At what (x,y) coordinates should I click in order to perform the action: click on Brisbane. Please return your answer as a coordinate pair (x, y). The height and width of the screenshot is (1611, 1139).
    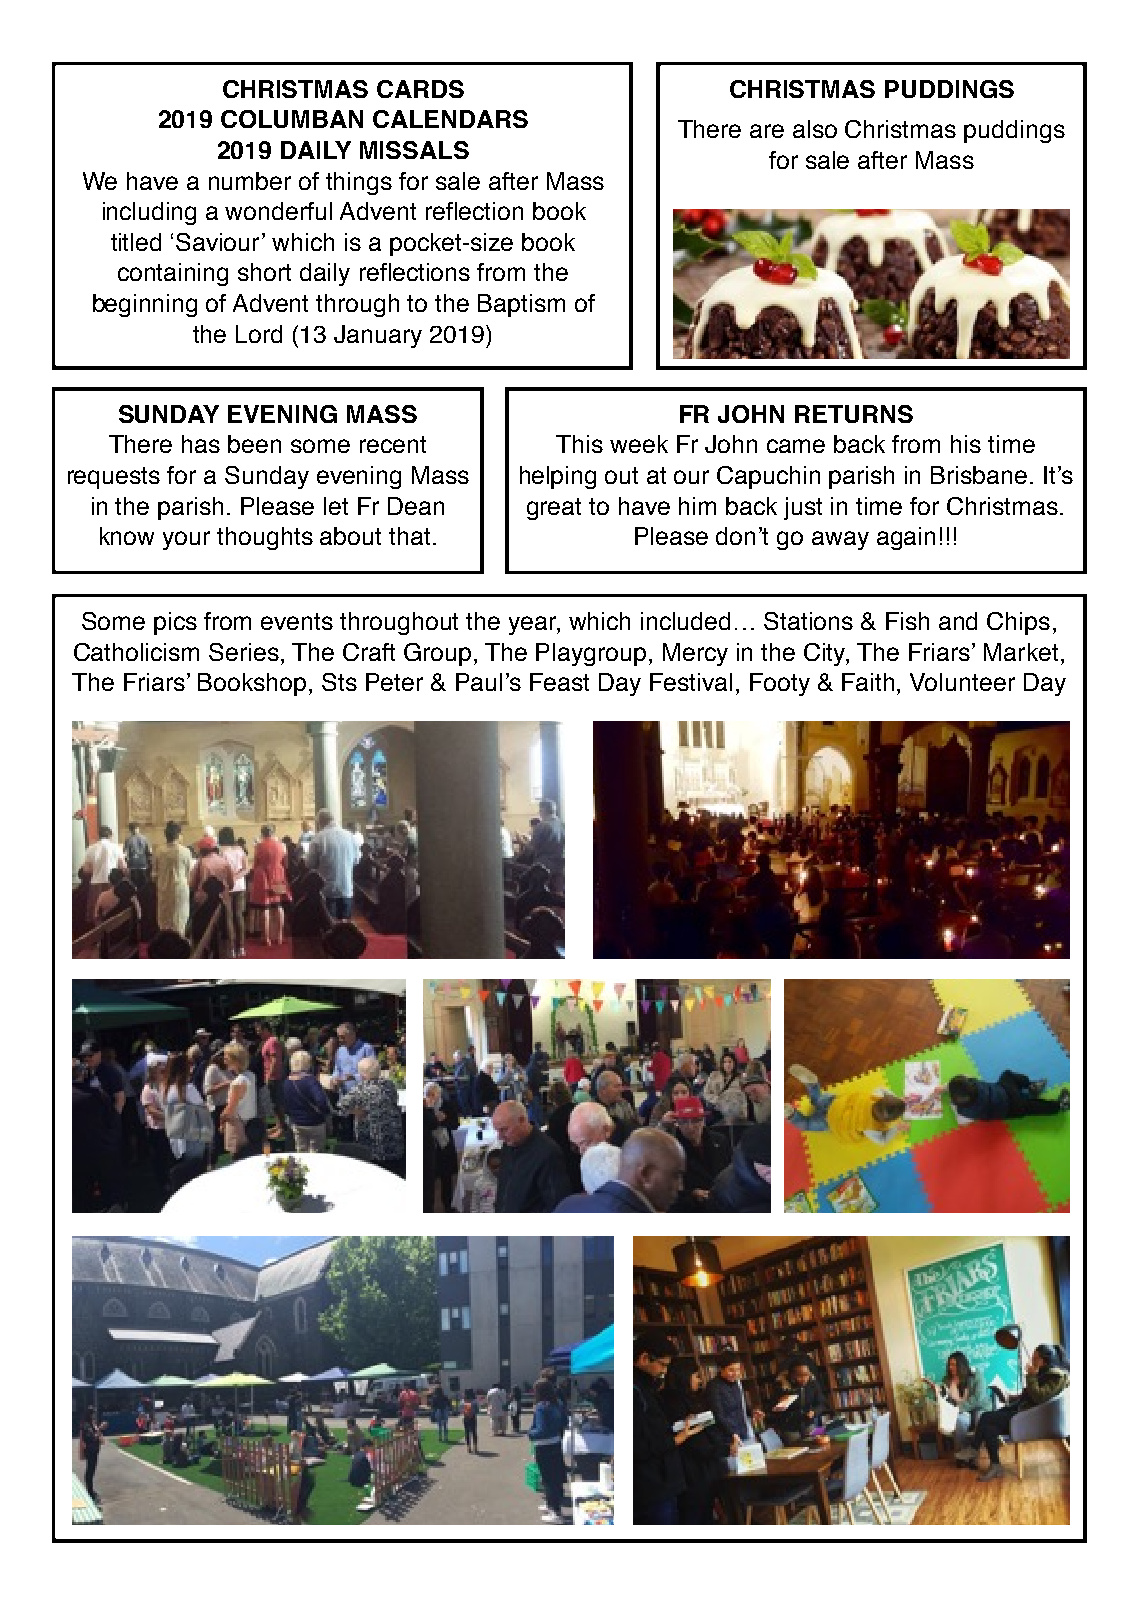
    Looking at the image, I should click on (979, 475).
